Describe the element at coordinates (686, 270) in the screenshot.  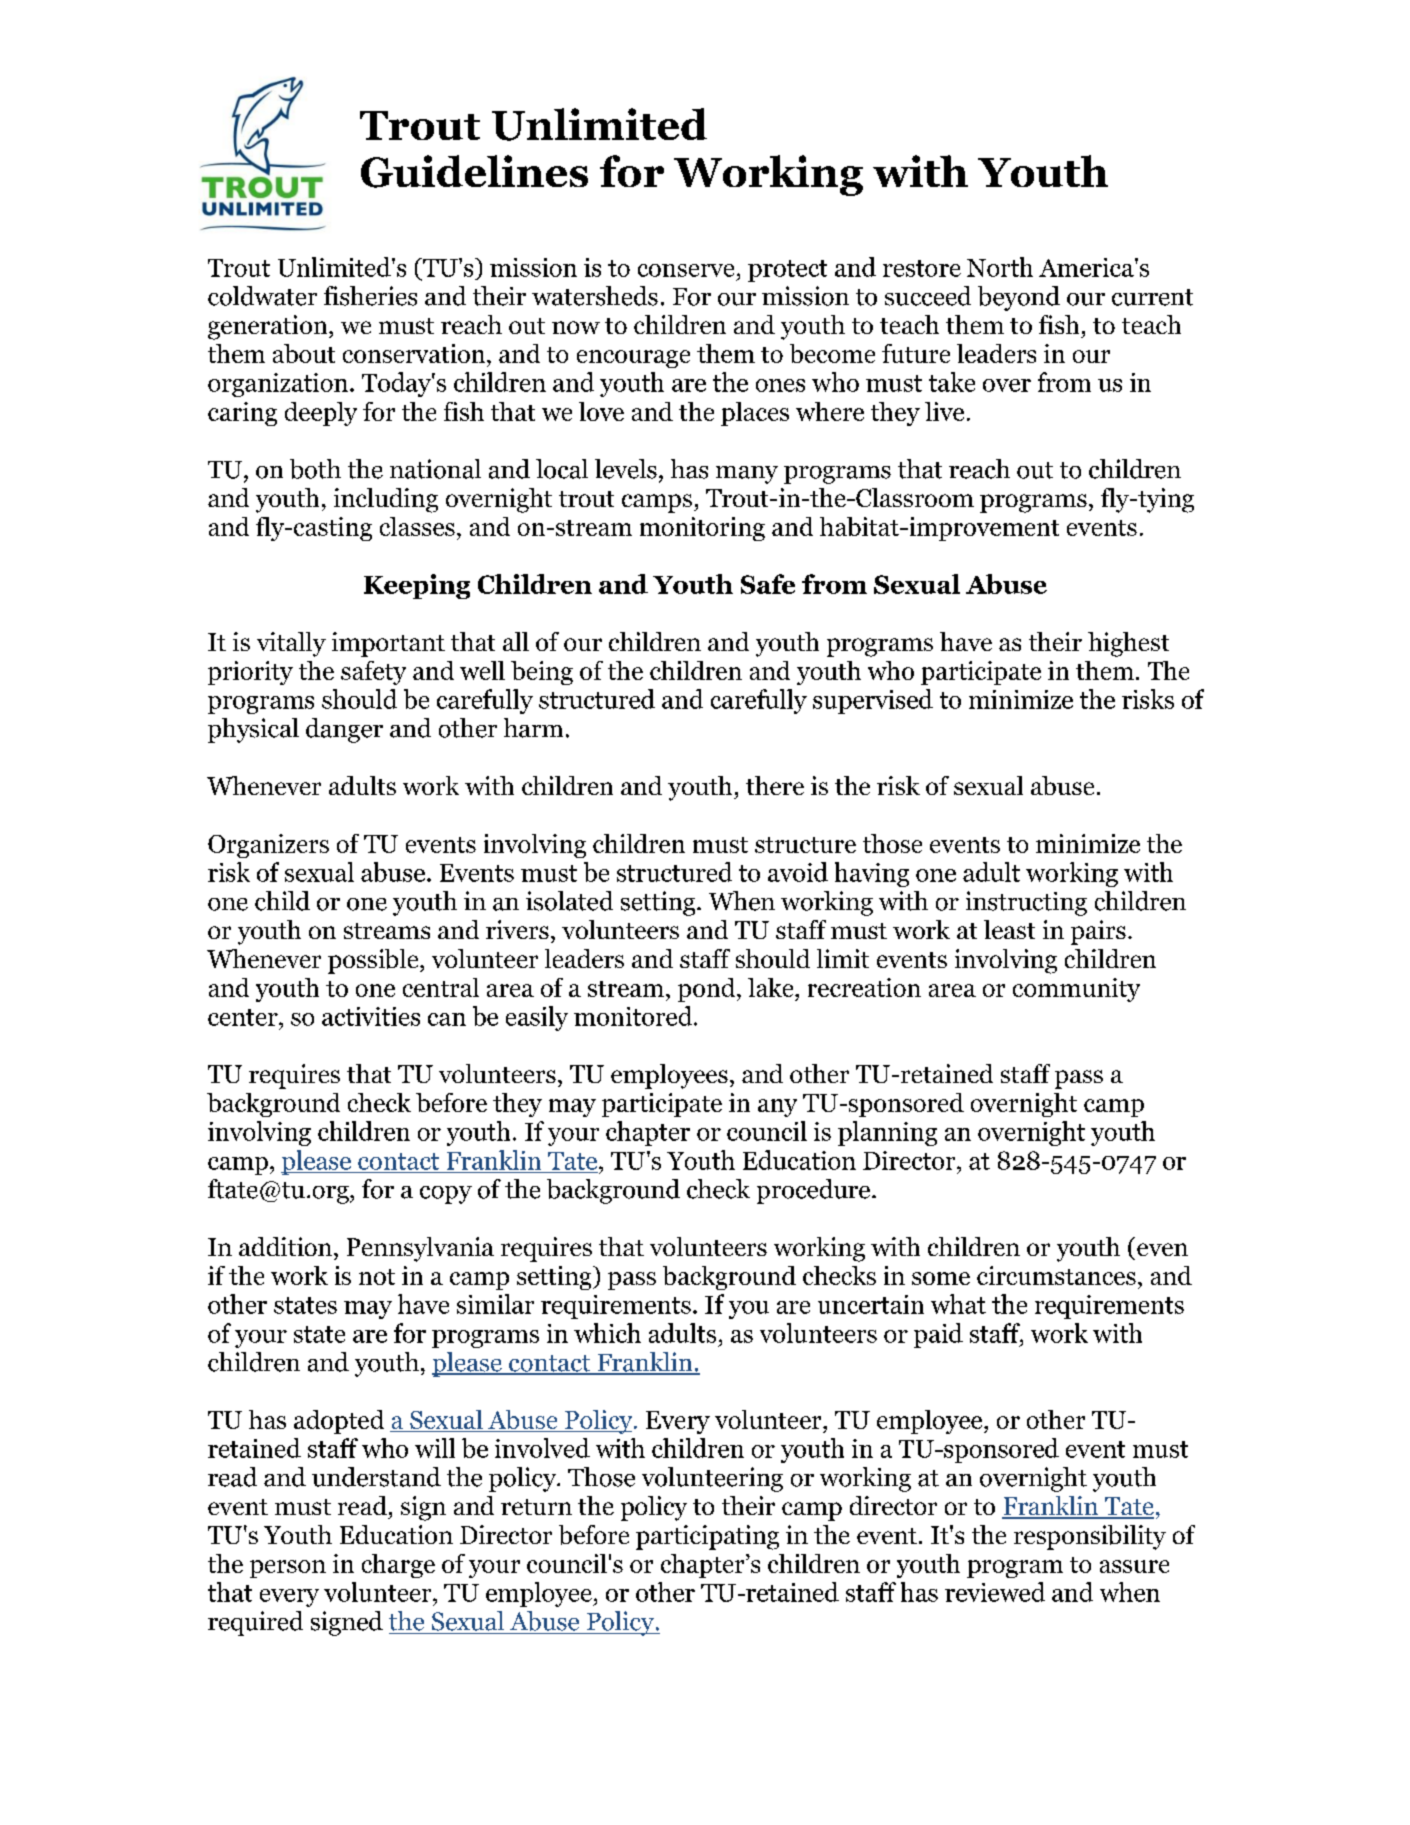
I see `conserve` at that location.
